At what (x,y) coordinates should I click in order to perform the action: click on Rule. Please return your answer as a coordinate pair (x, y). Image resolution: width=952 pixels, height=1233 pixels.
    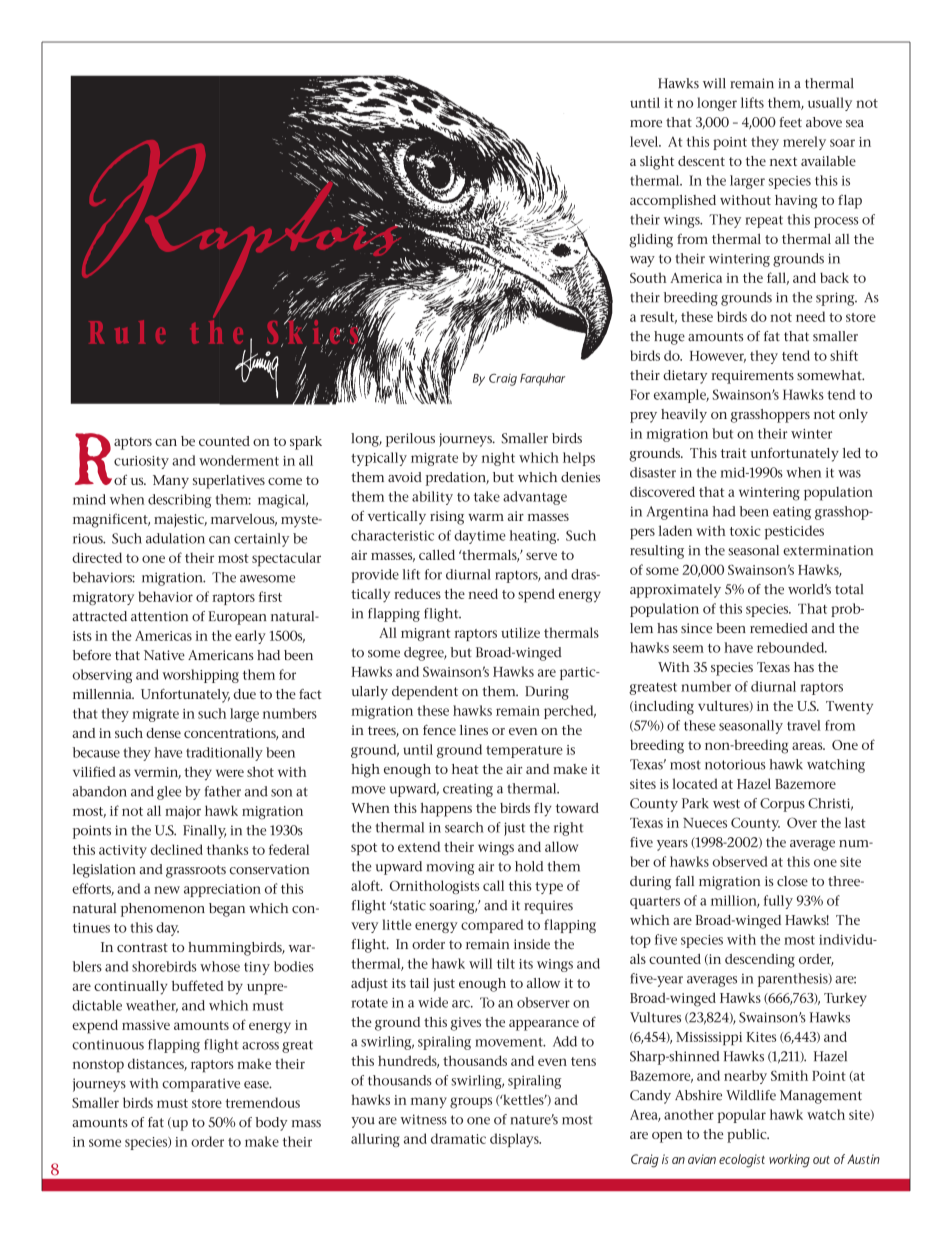
    Looking at the image, I should click on (127, 332).
